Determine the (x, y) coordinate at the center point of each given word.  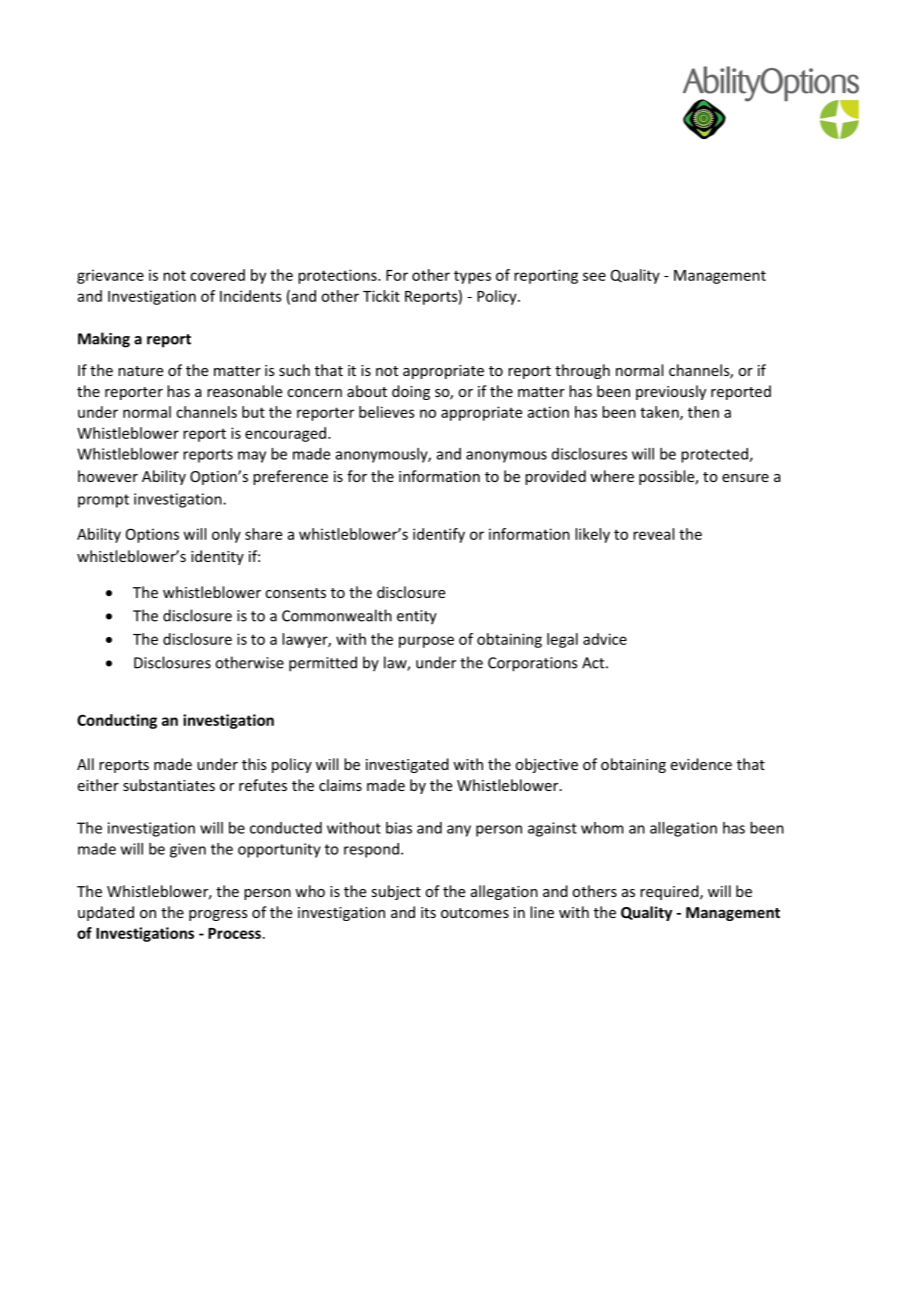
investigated (407, 765)
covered (217, 275)
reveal (653, 534)
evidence (701, 764)
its (428, 912)
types (472, 277)
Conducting (117, 721)
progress (218, 915)
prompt (103, 501)
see (594, 276)
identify (439, 535)
